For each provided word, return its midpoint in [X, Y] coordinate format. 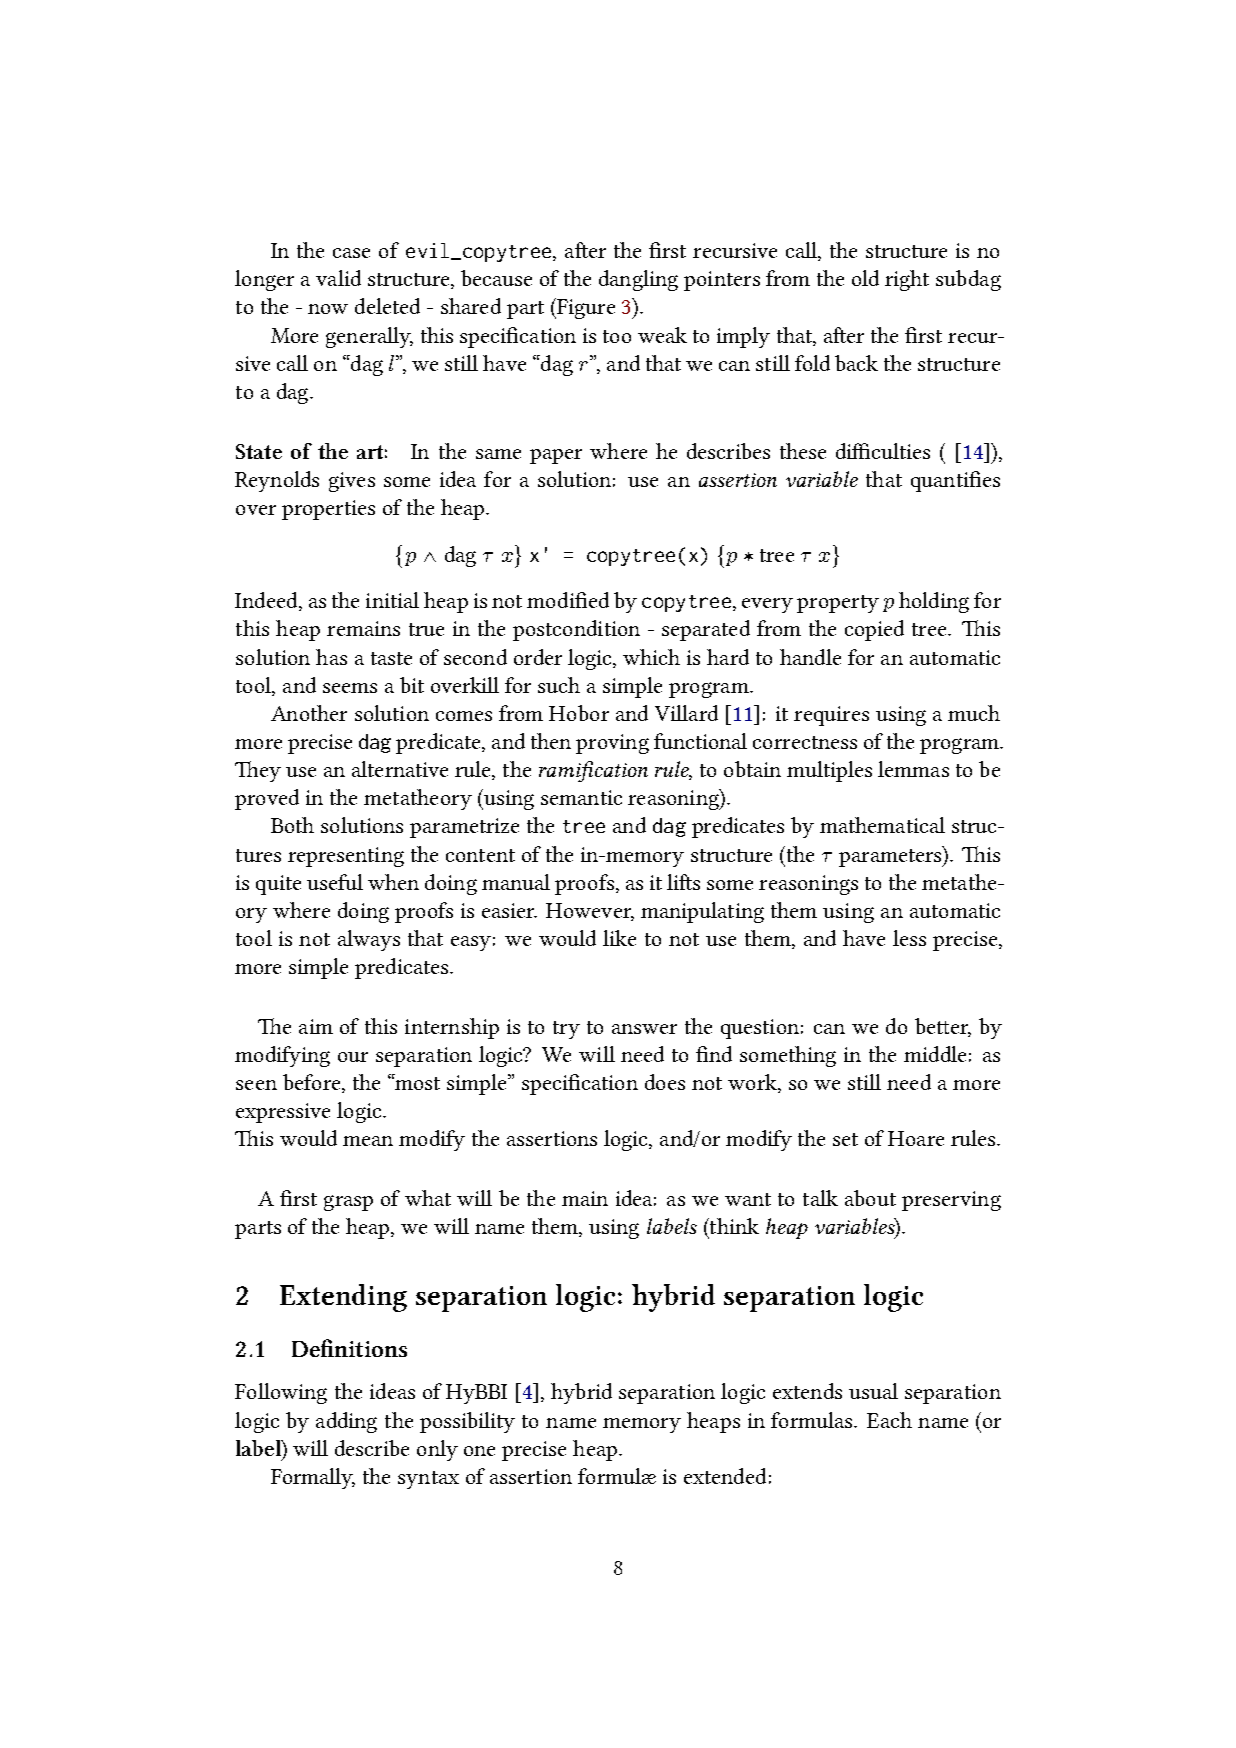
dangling [638, 280]
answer [644, 1029]
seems [350, 688]
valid [338, 278]
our [353, 1057]
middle [935, 1054]
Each [889, 1420]
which [651, 657]
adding [346, 1422]
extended [725, 1476]
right [907, 280]
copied [874, 630]
